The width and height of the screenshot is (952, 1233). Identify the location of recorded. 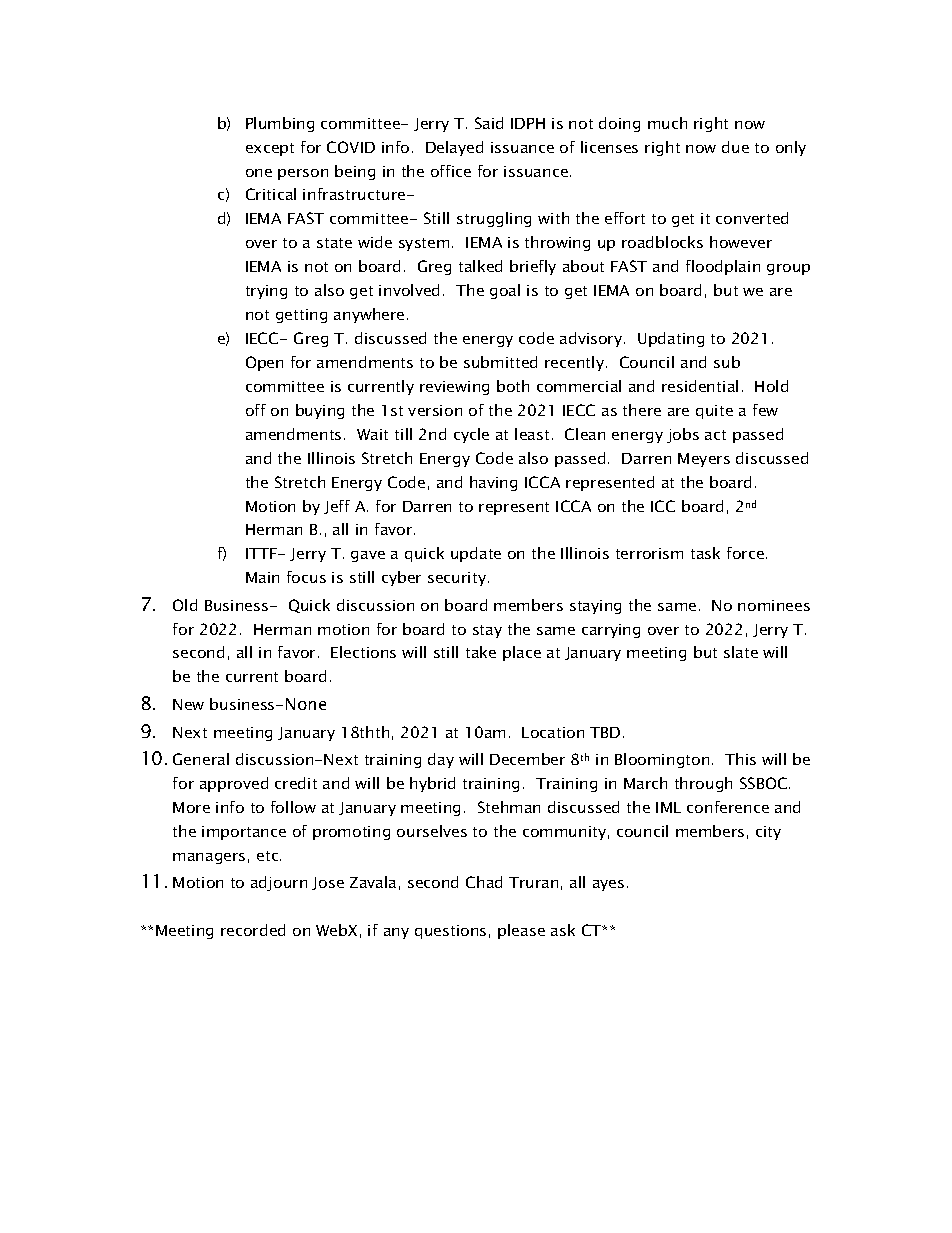
(253, 930).
